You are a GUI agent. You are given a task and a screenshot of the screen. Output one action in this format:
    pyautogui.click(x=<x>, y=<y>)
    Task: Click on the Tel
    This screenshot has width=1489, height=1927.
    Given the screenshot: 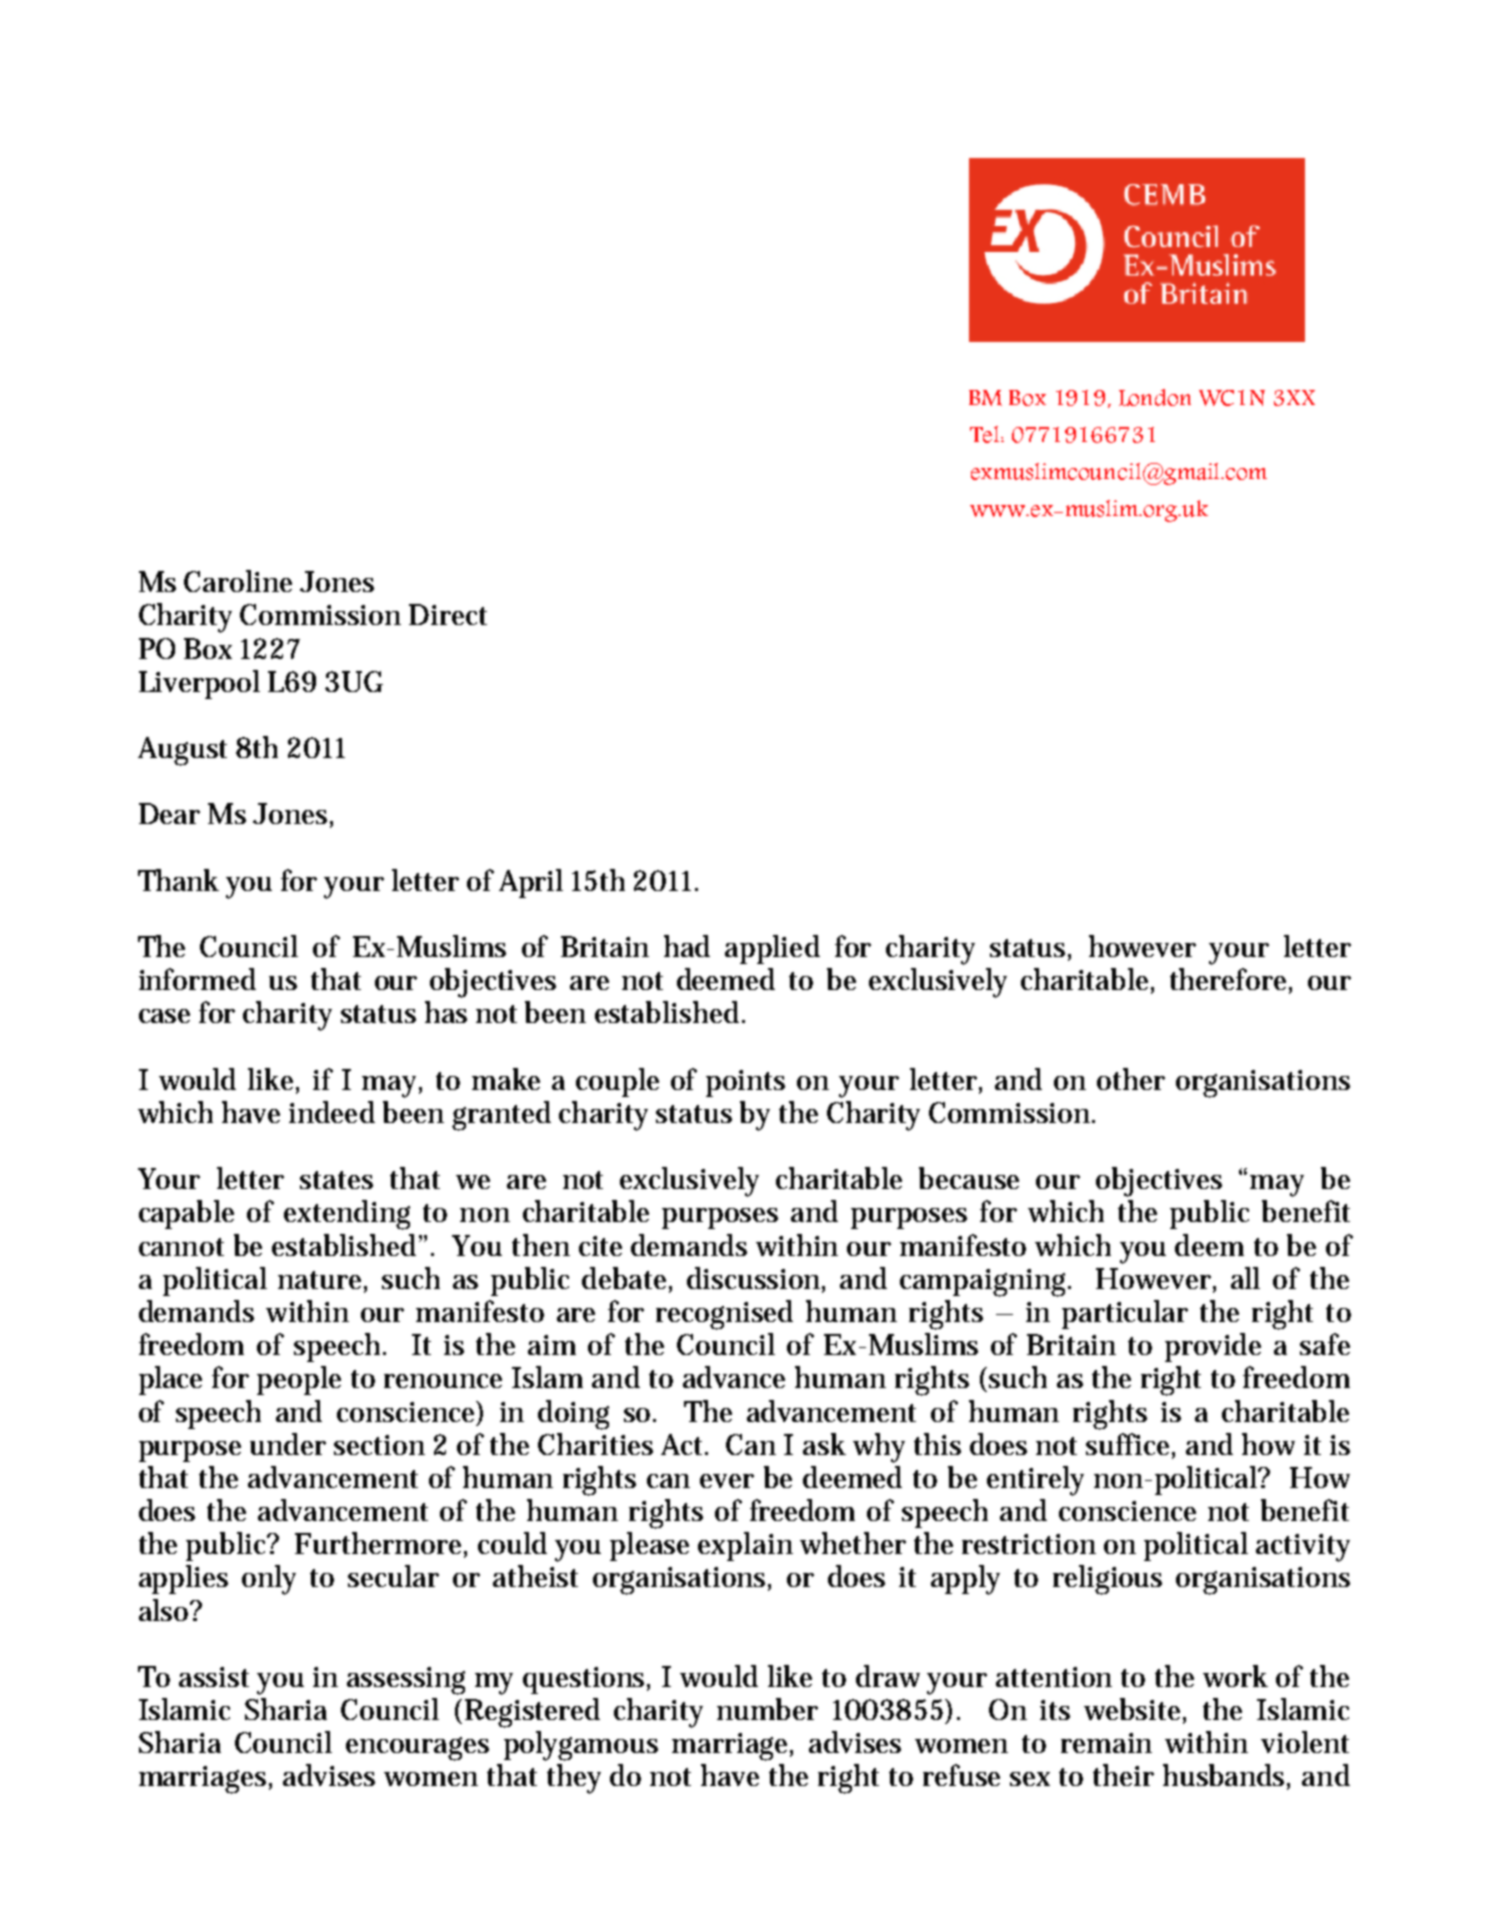 What is the action you would take?
    pyautogui.click(x=986, y=434)
